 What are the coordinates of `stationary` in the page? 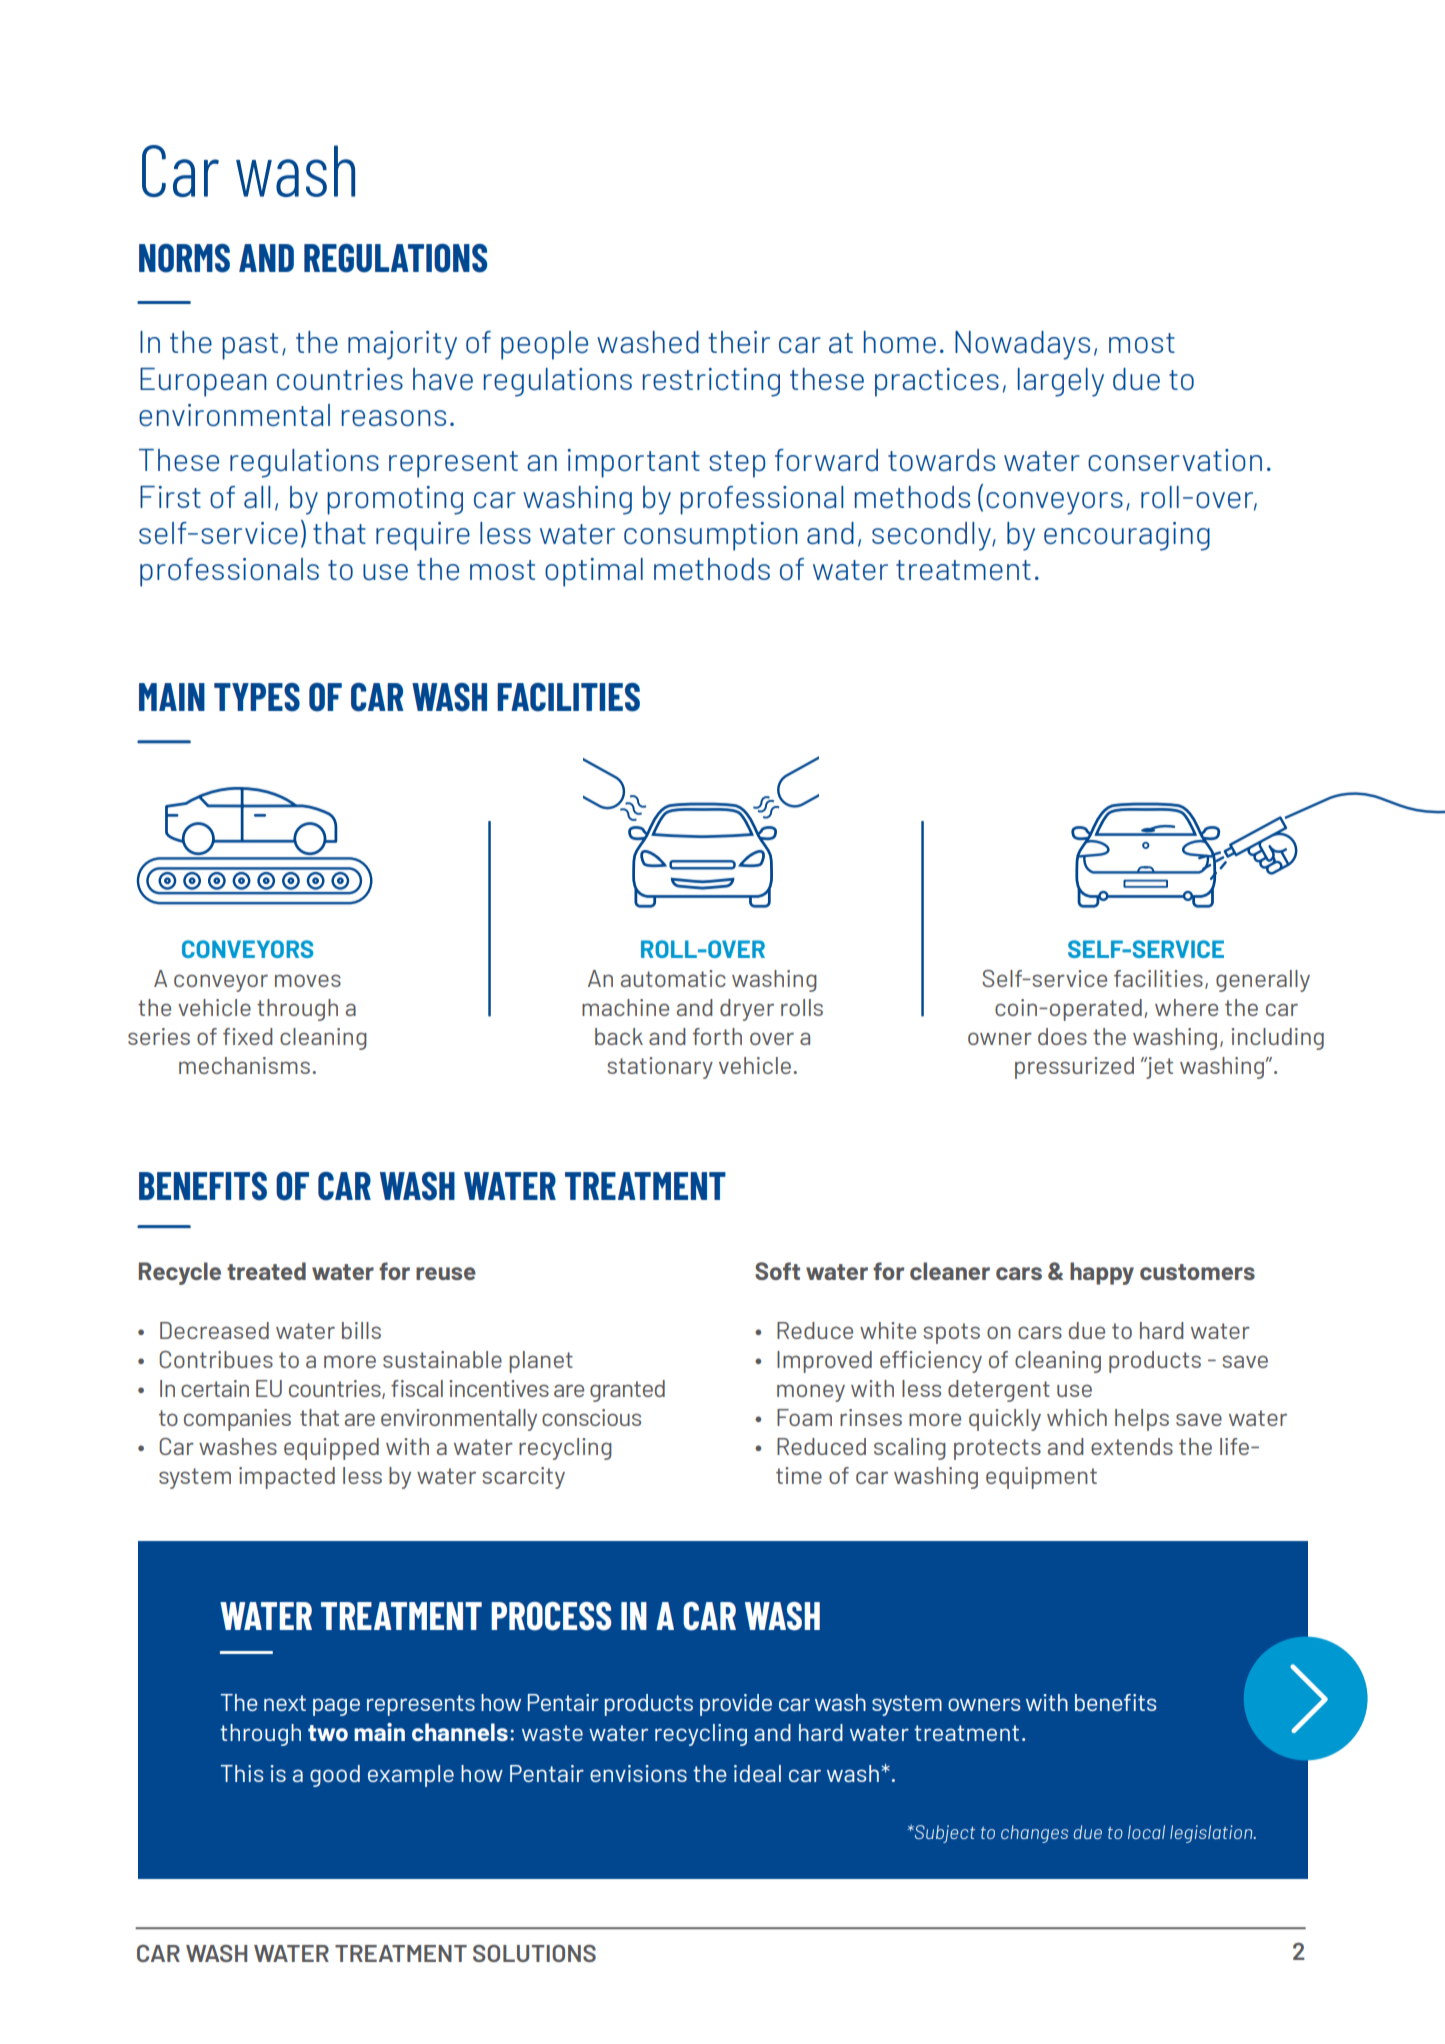 It's located at (660, 1068).
